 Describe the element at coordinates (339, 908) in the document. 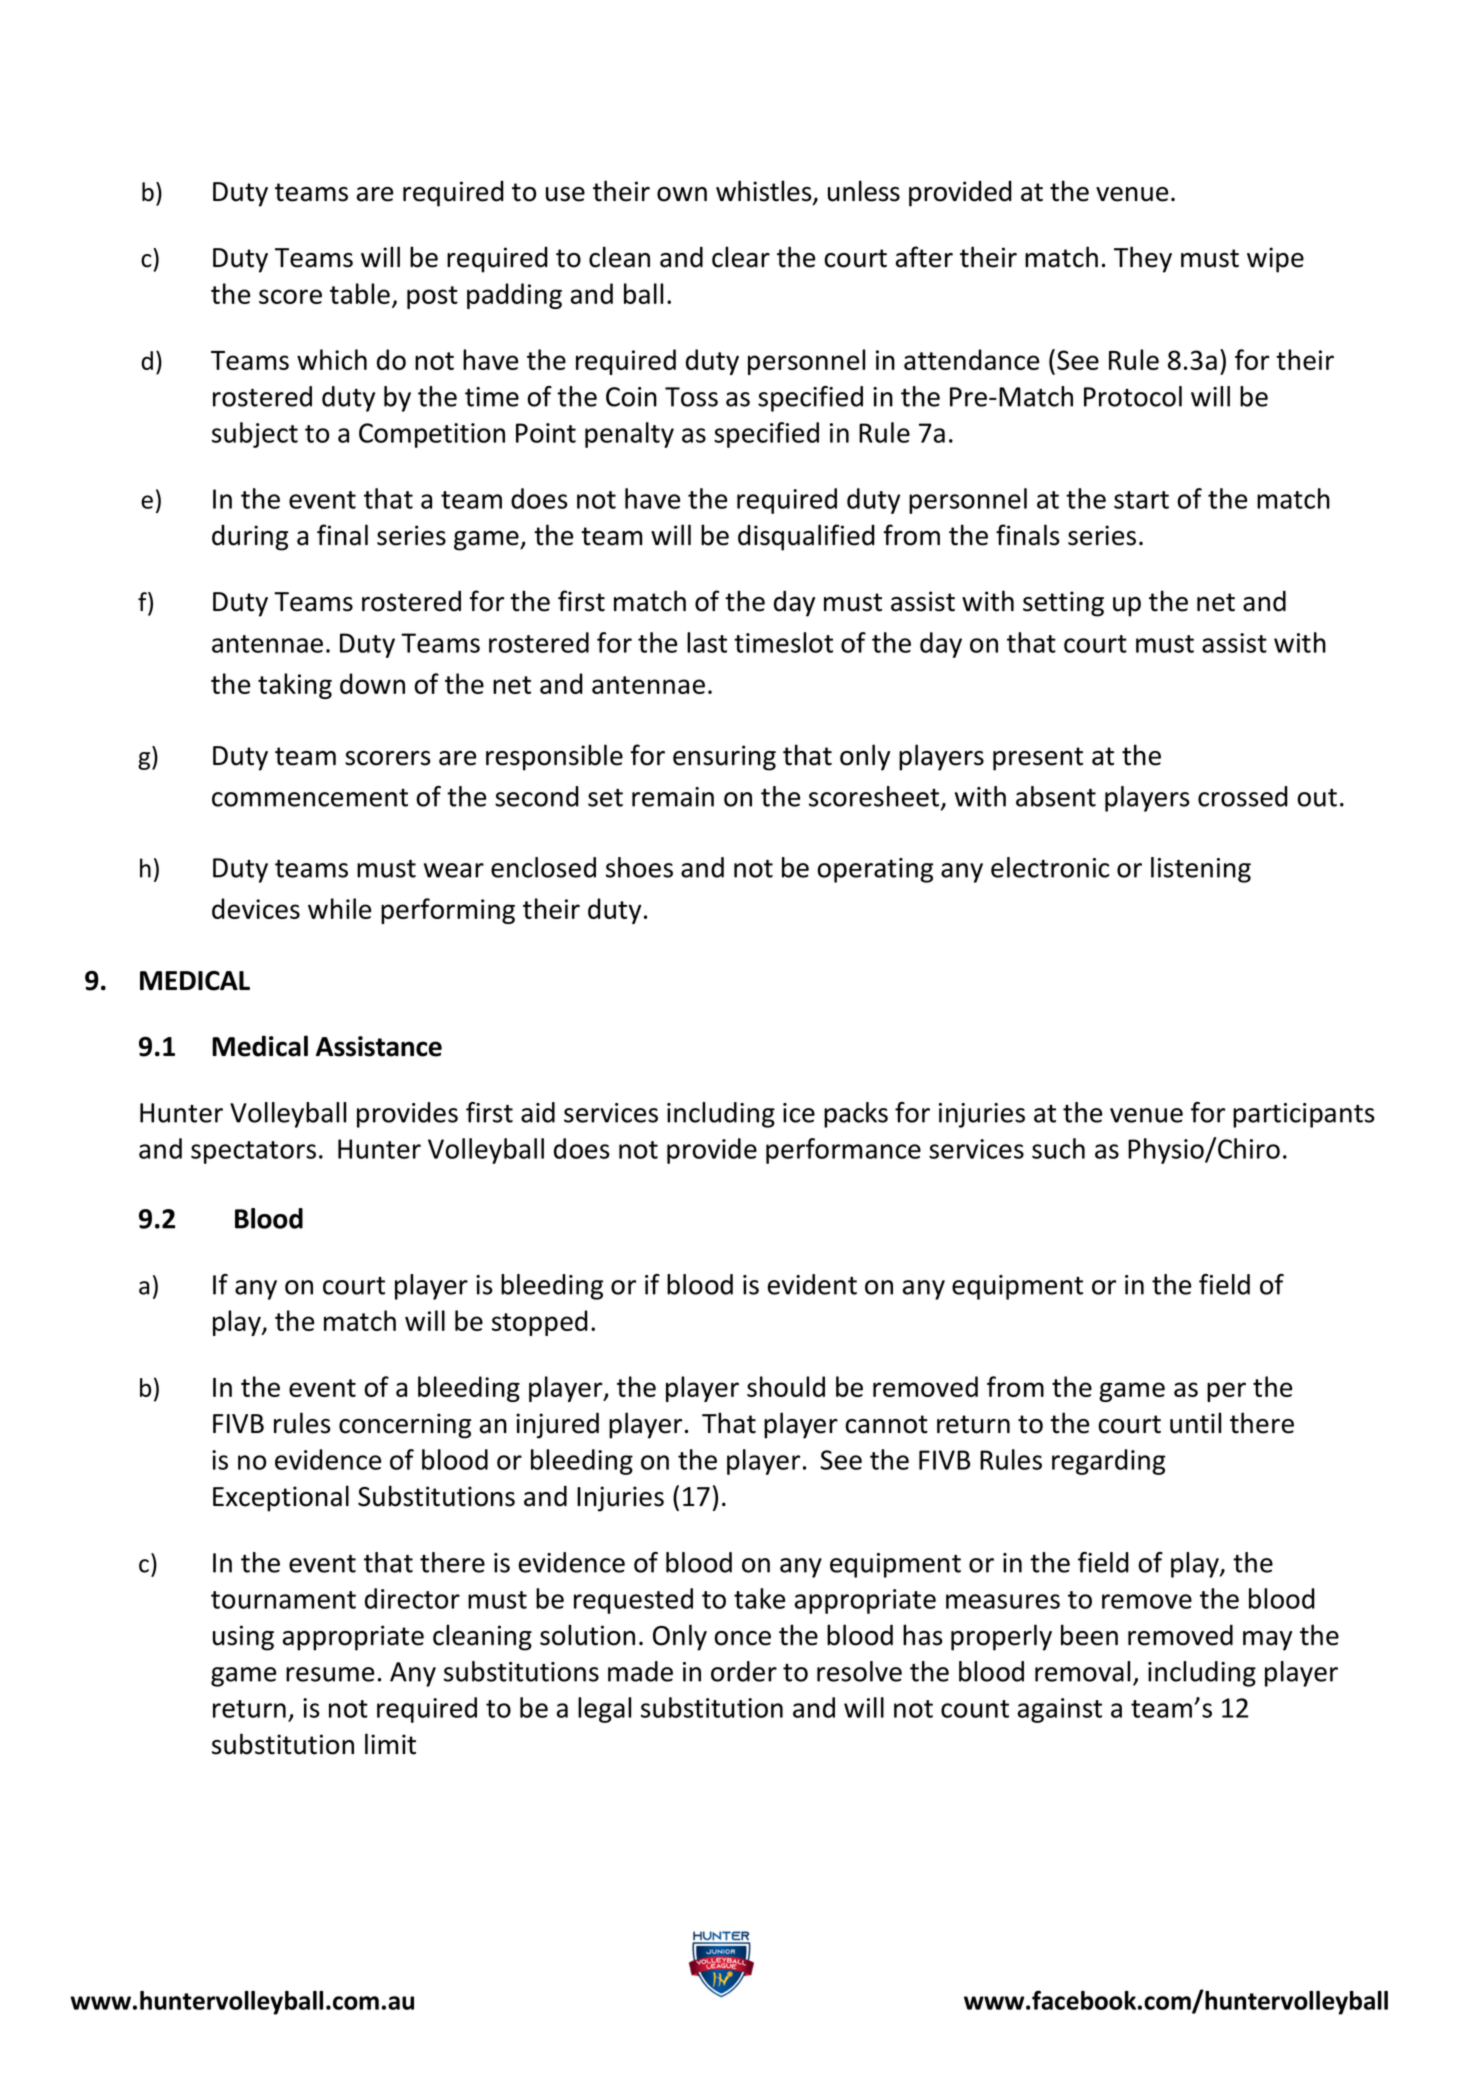

I see `while` at that location.
